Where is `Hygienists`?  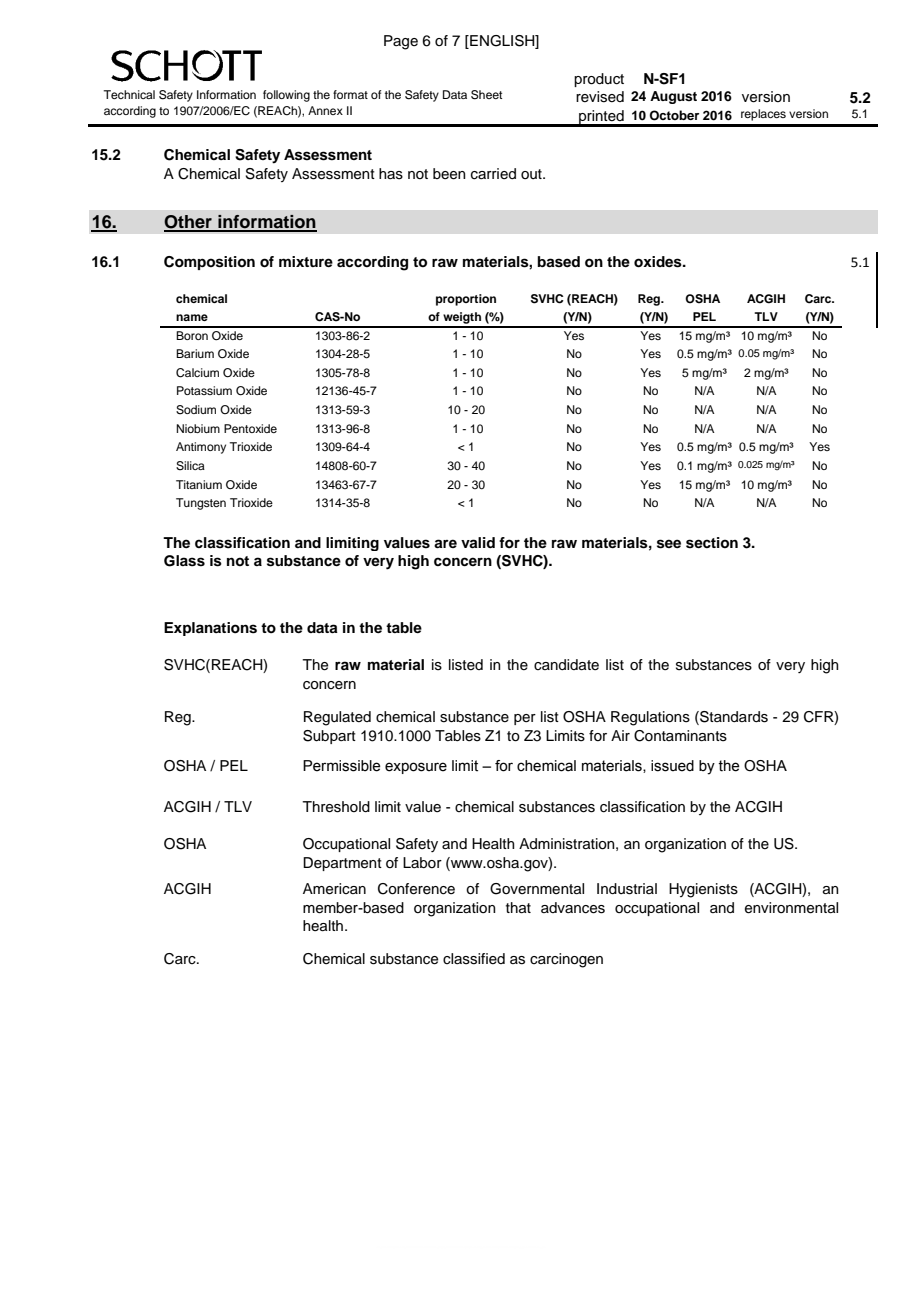 Hygienists is located at coordinates (703, 890).
